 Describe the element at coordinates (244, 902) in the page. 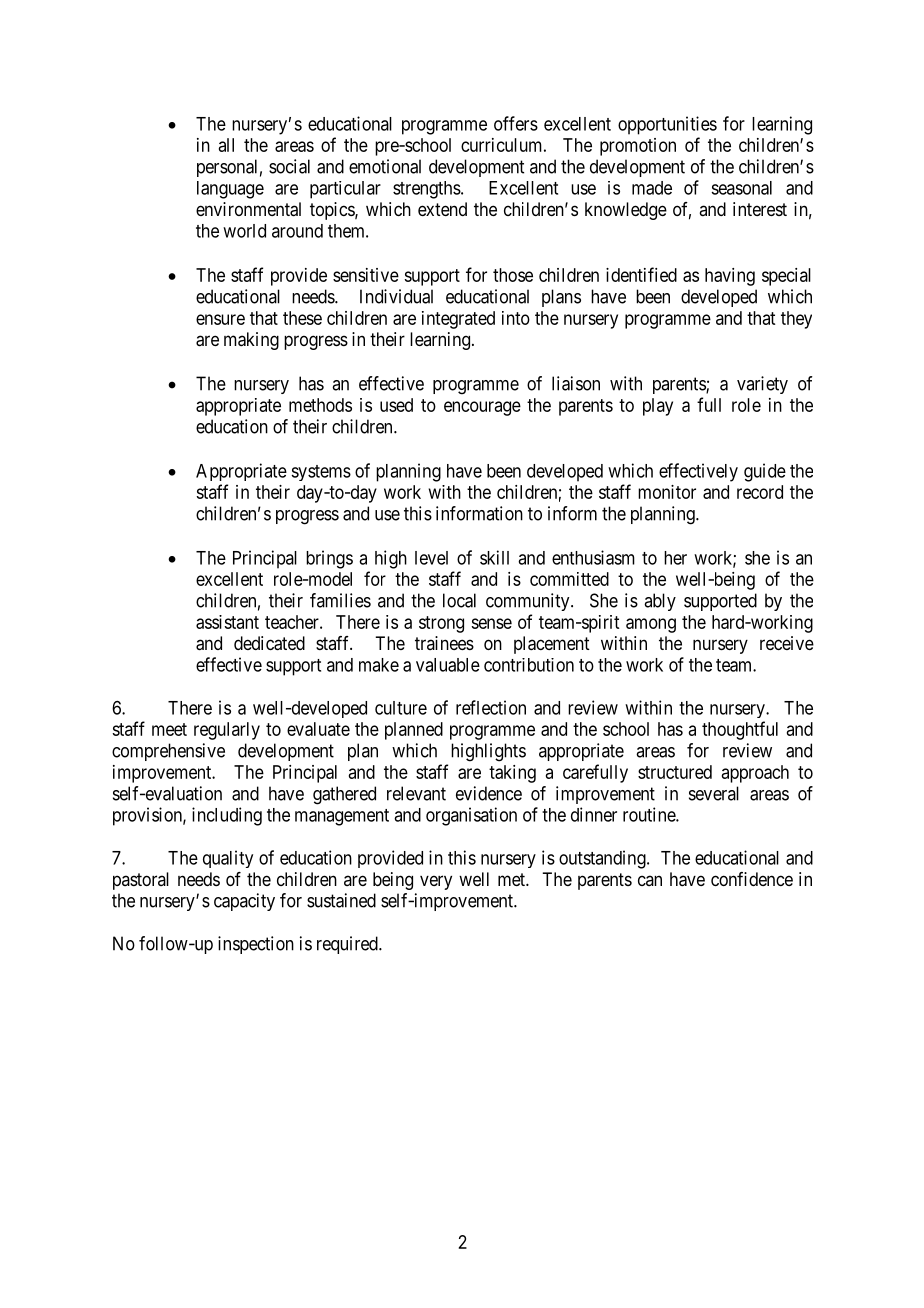

I see `capacity` at that location.
